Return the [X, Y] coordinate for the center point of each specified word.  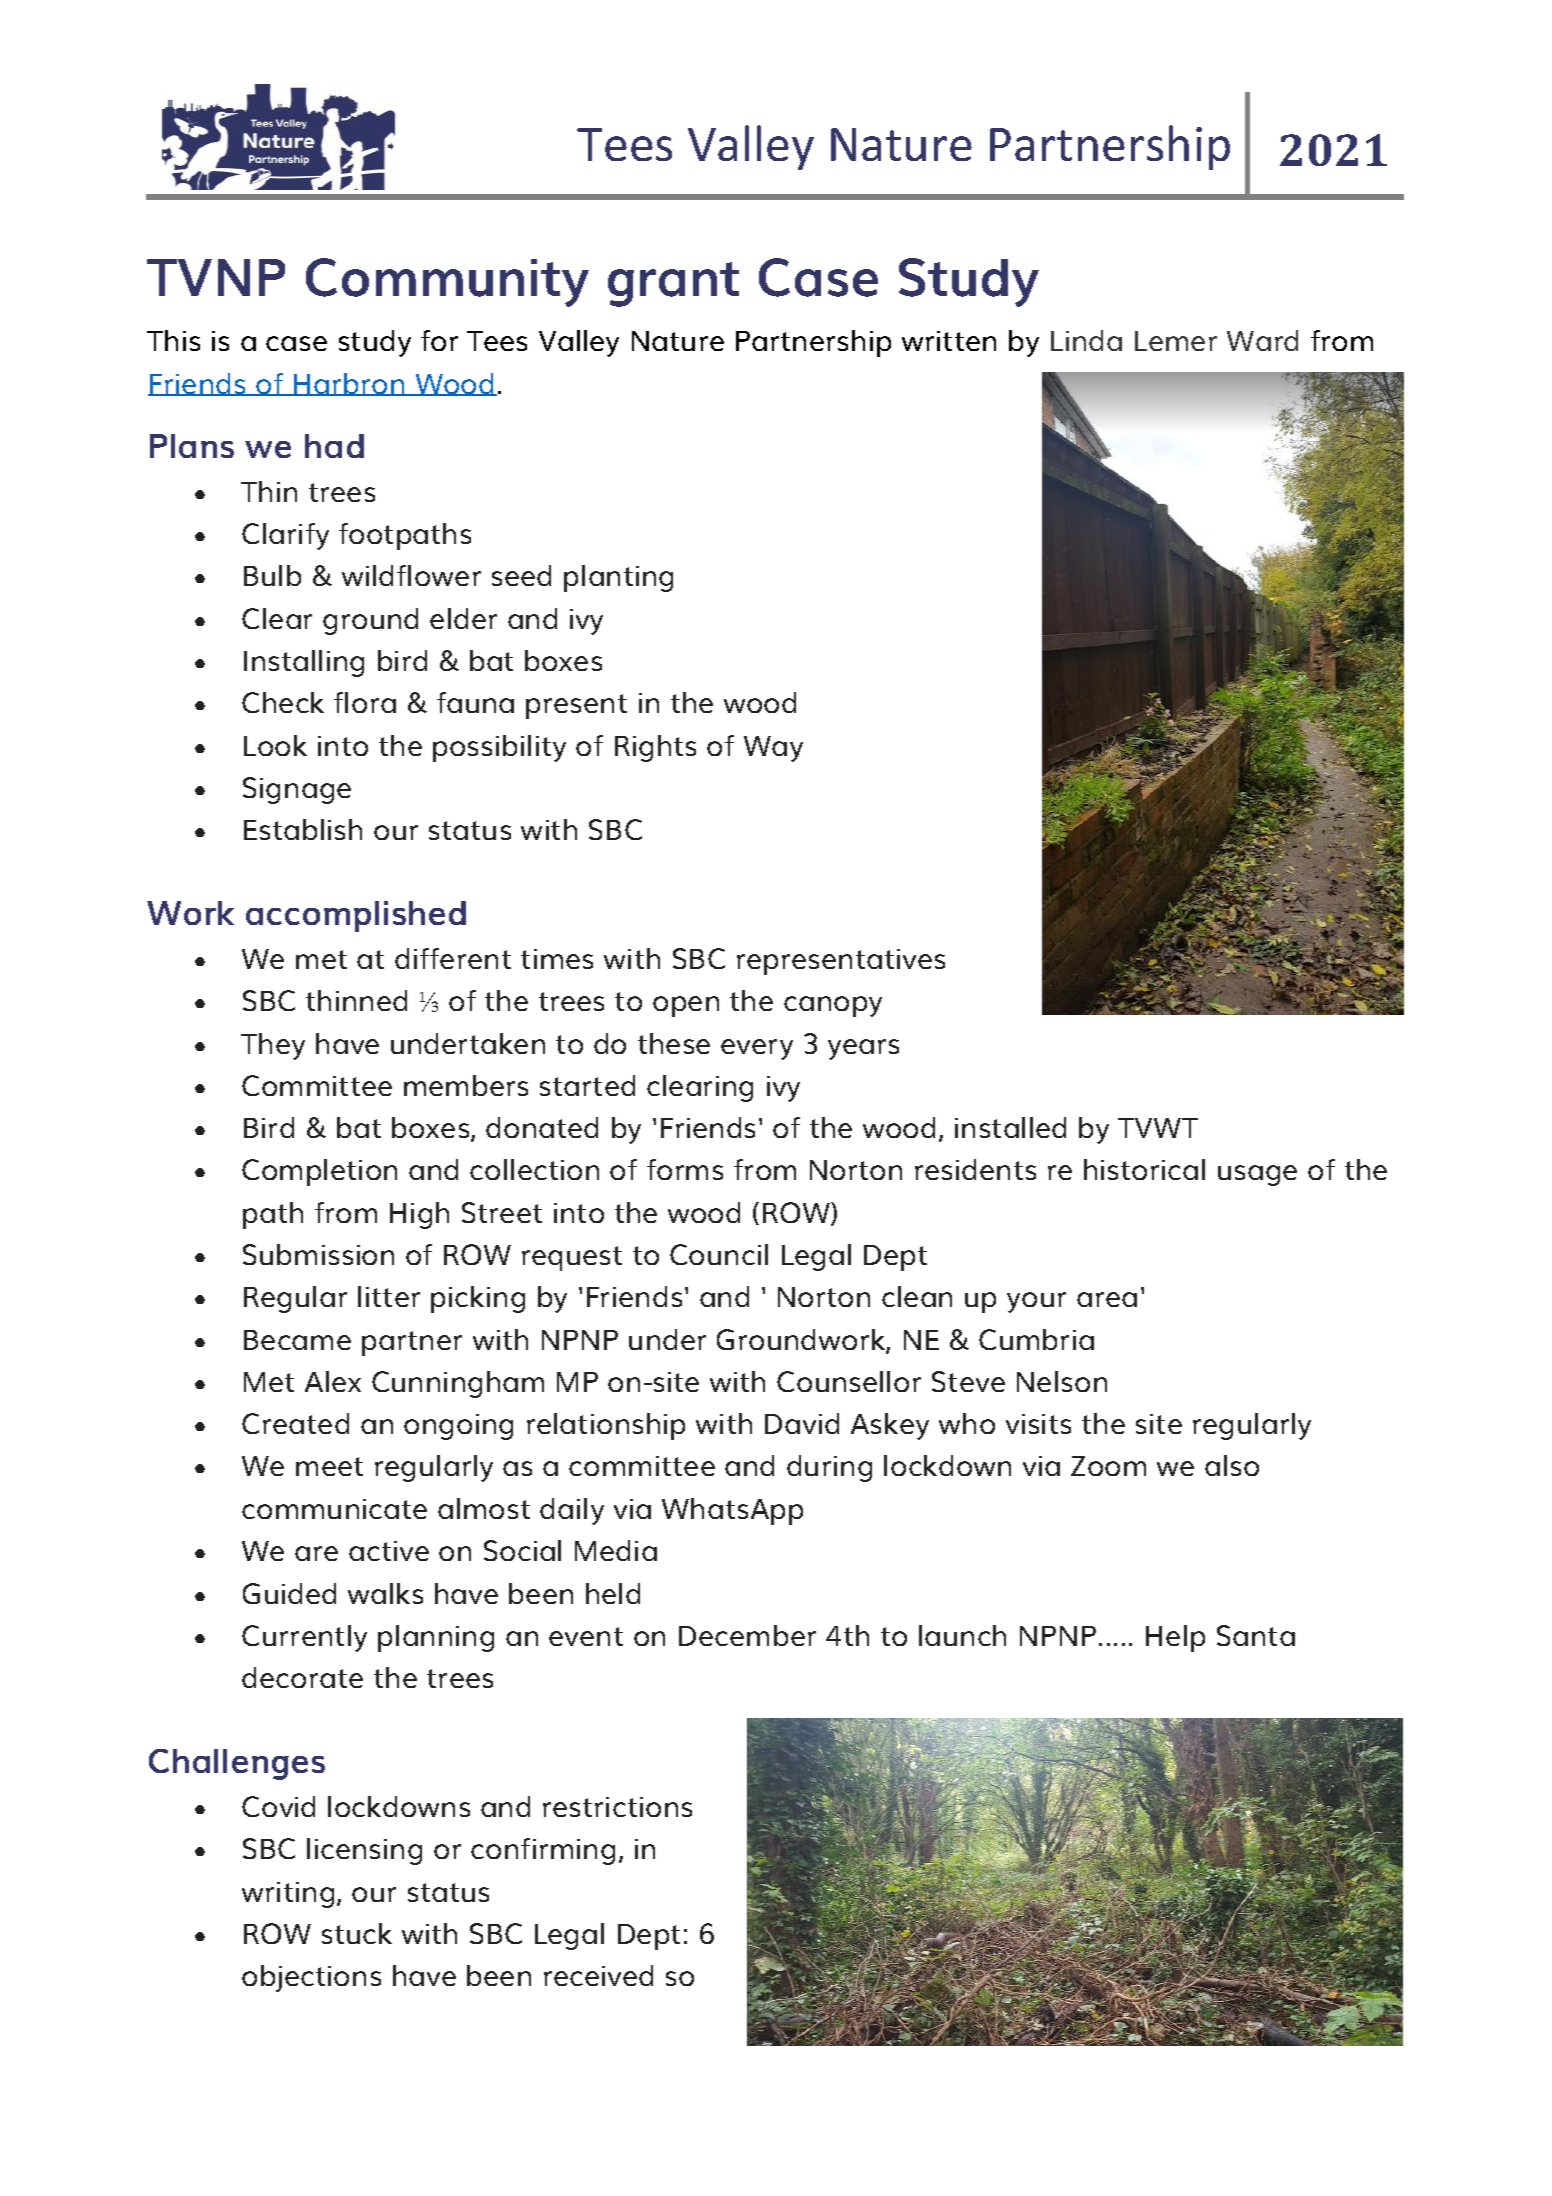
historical [1144, 1169]
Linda [1086, 340]
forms [685, 1169]
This [173, 340]
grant [673, 284]
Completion [319, 1172]
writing [288, 1895]
